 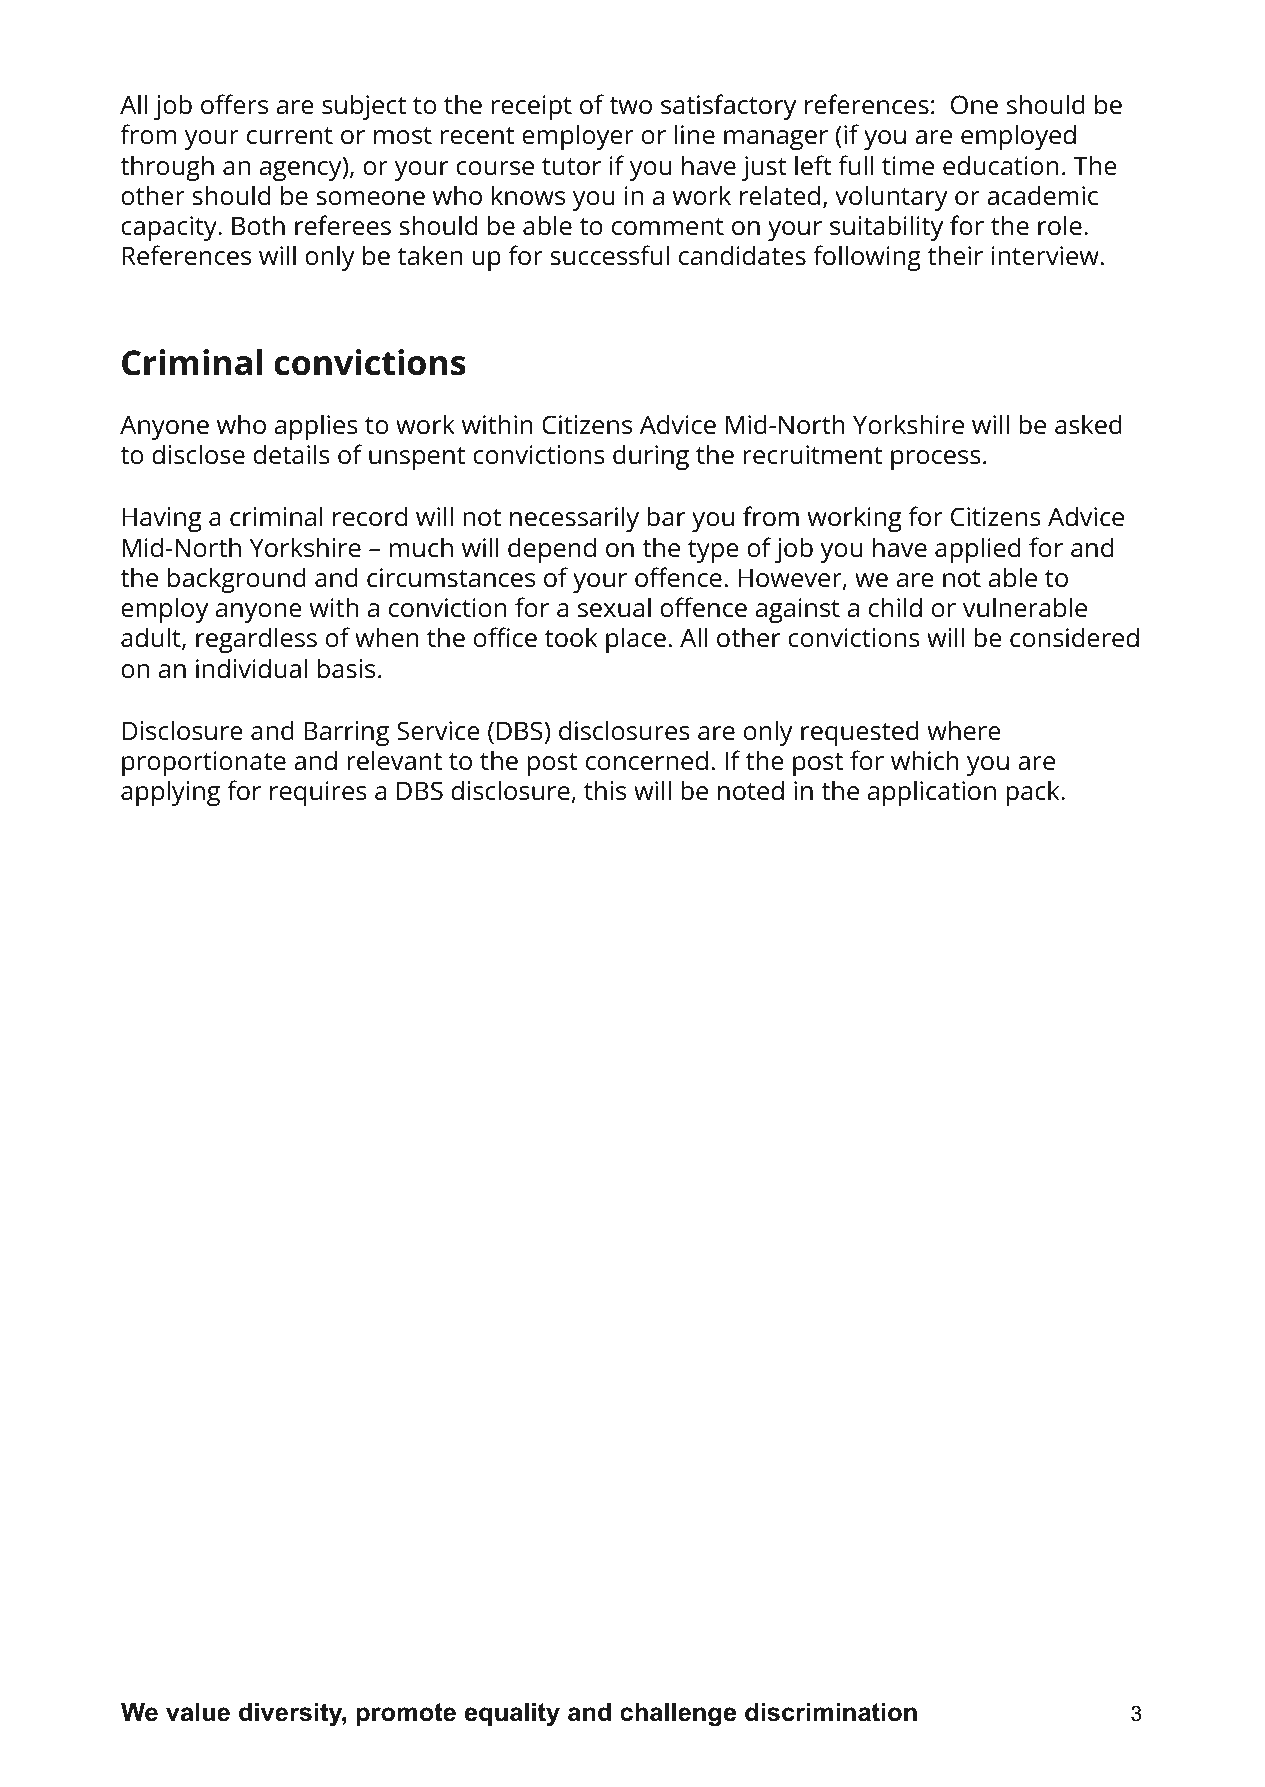 I want to click on two, so click(x=630, y=106).
